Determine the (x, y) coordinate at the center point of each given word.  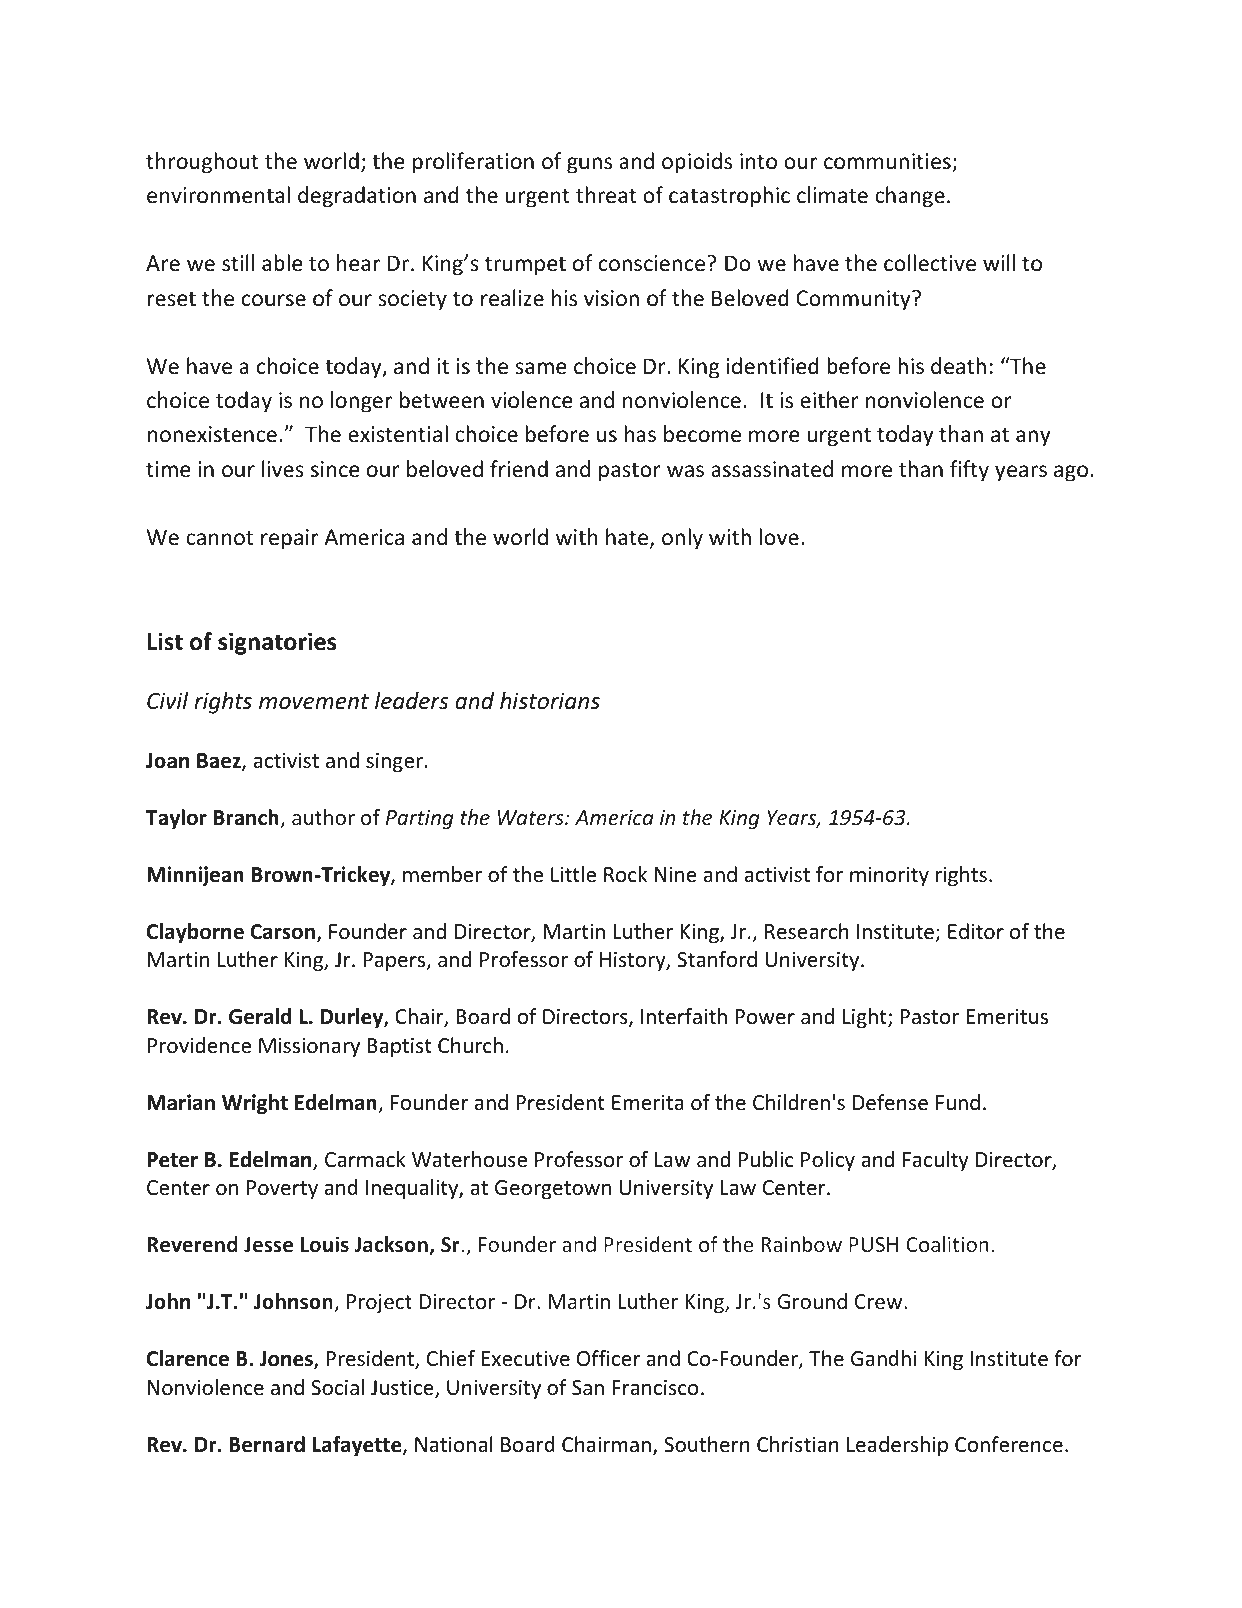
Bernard (267, 1444)
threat (606, 195)
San (588, 1388)
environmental (218, 195)
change (910, 197)
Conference (1009, 1444)
